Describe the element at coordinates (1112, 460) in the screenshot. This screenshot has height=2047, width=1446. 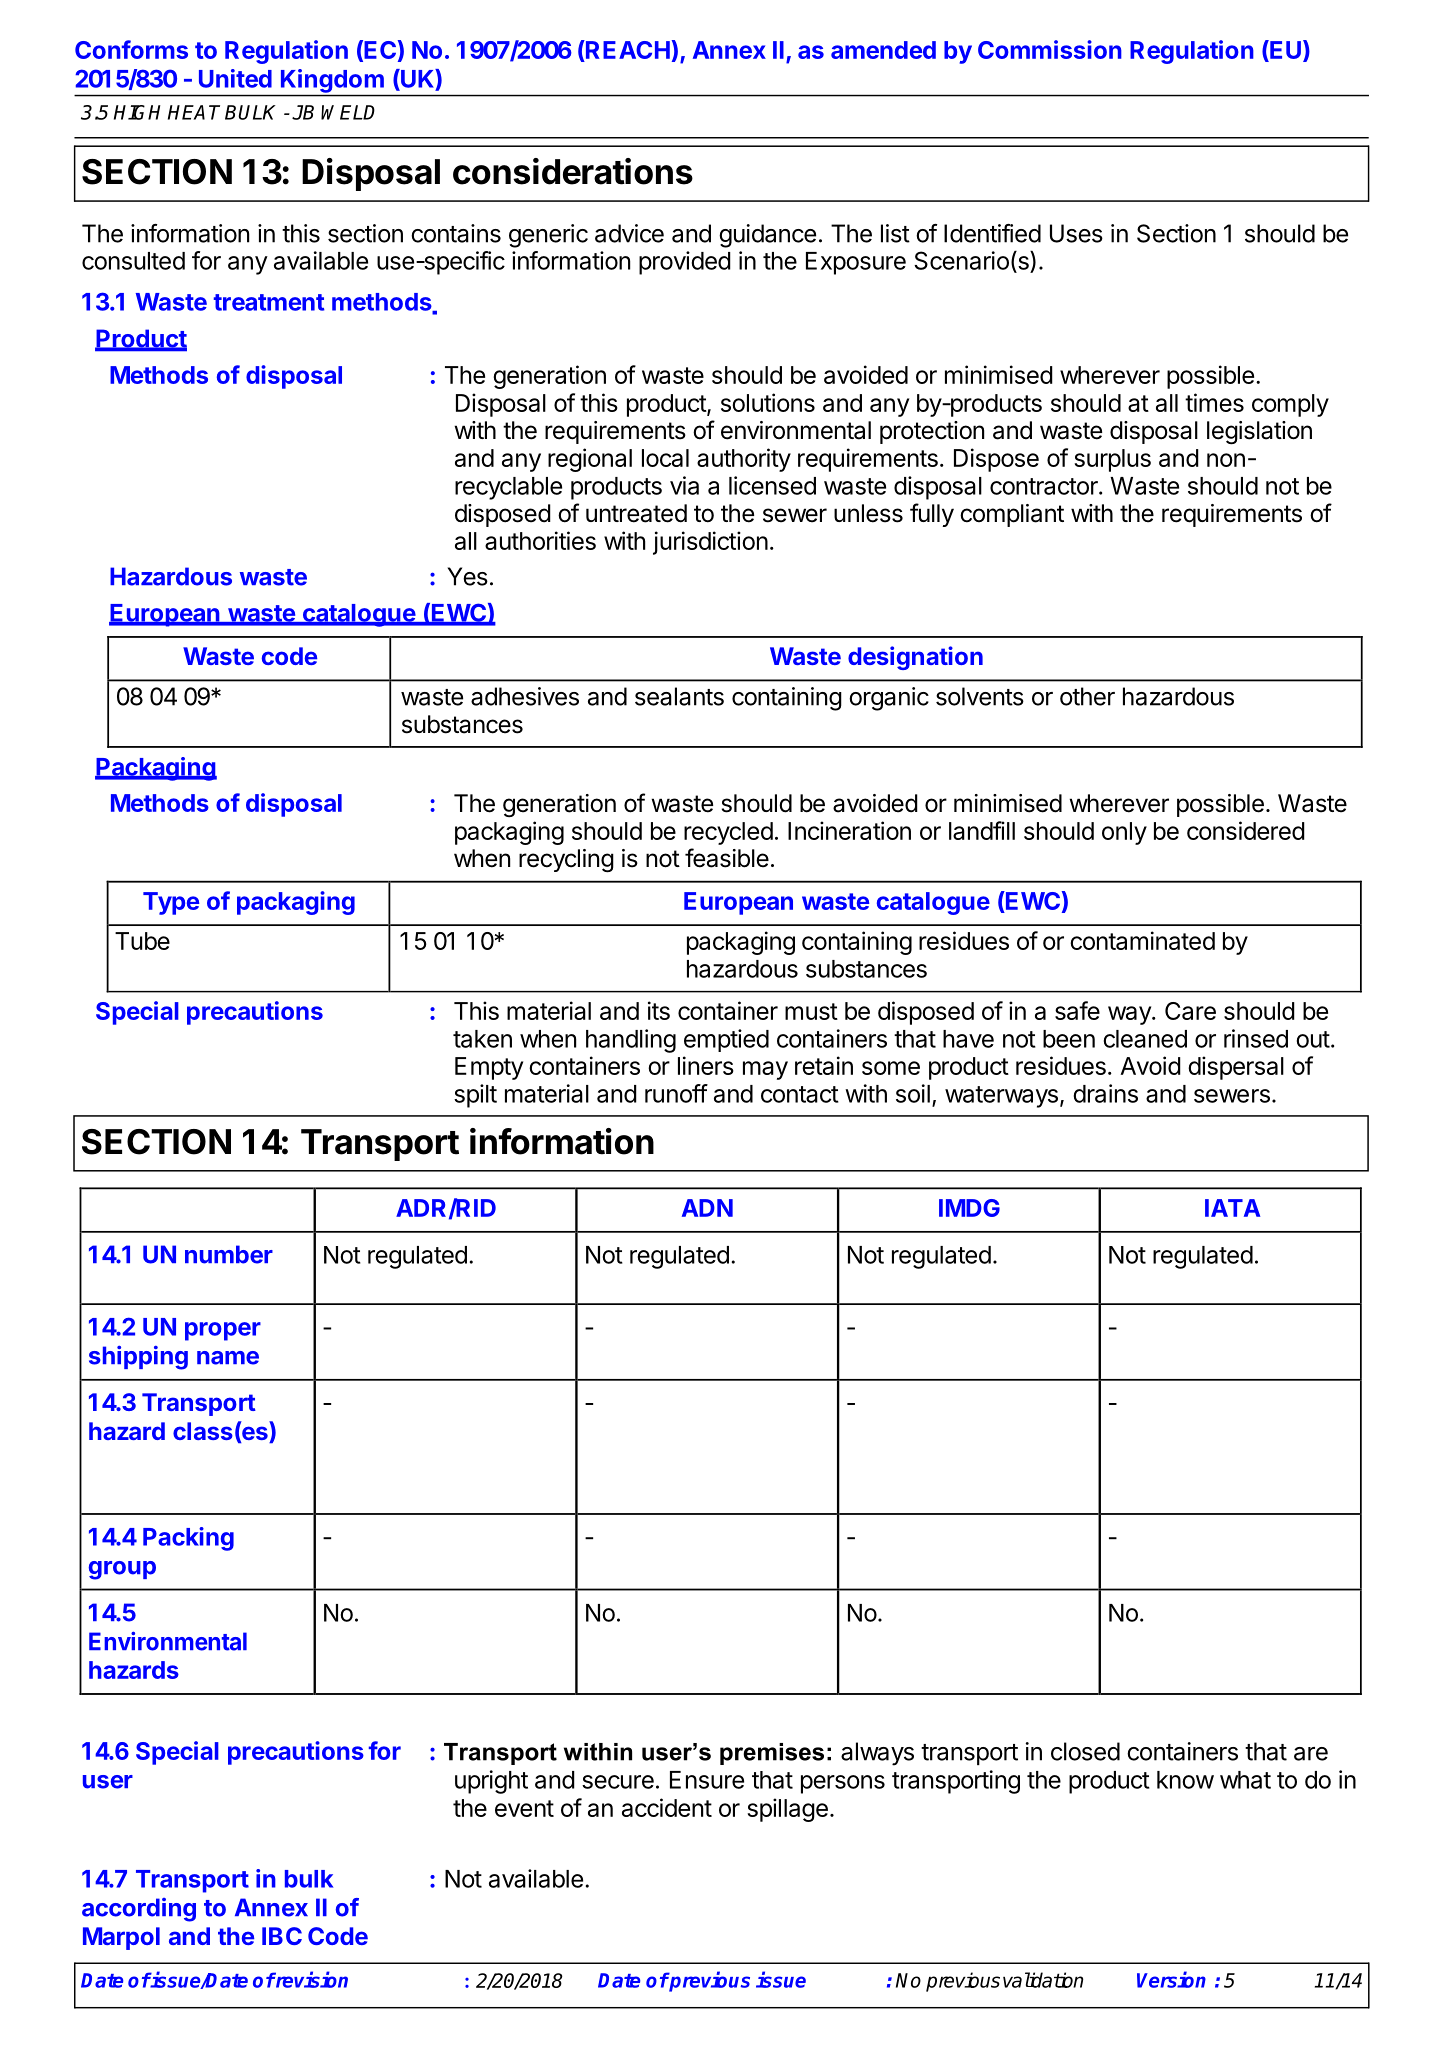
I see `surplus` at that location.
